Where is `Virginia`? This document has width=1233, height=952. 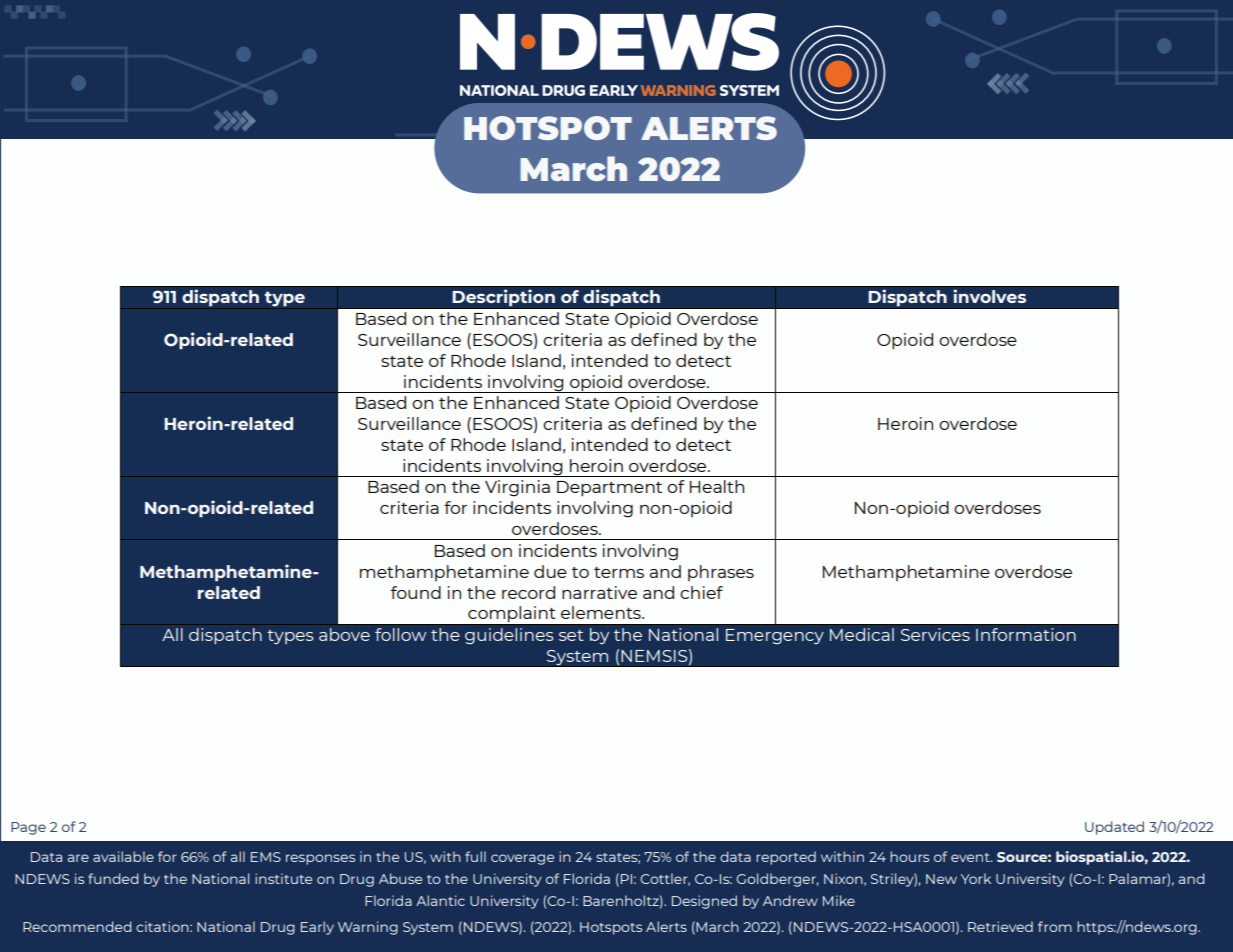 Virginia is located at coordinates (517, 488).
